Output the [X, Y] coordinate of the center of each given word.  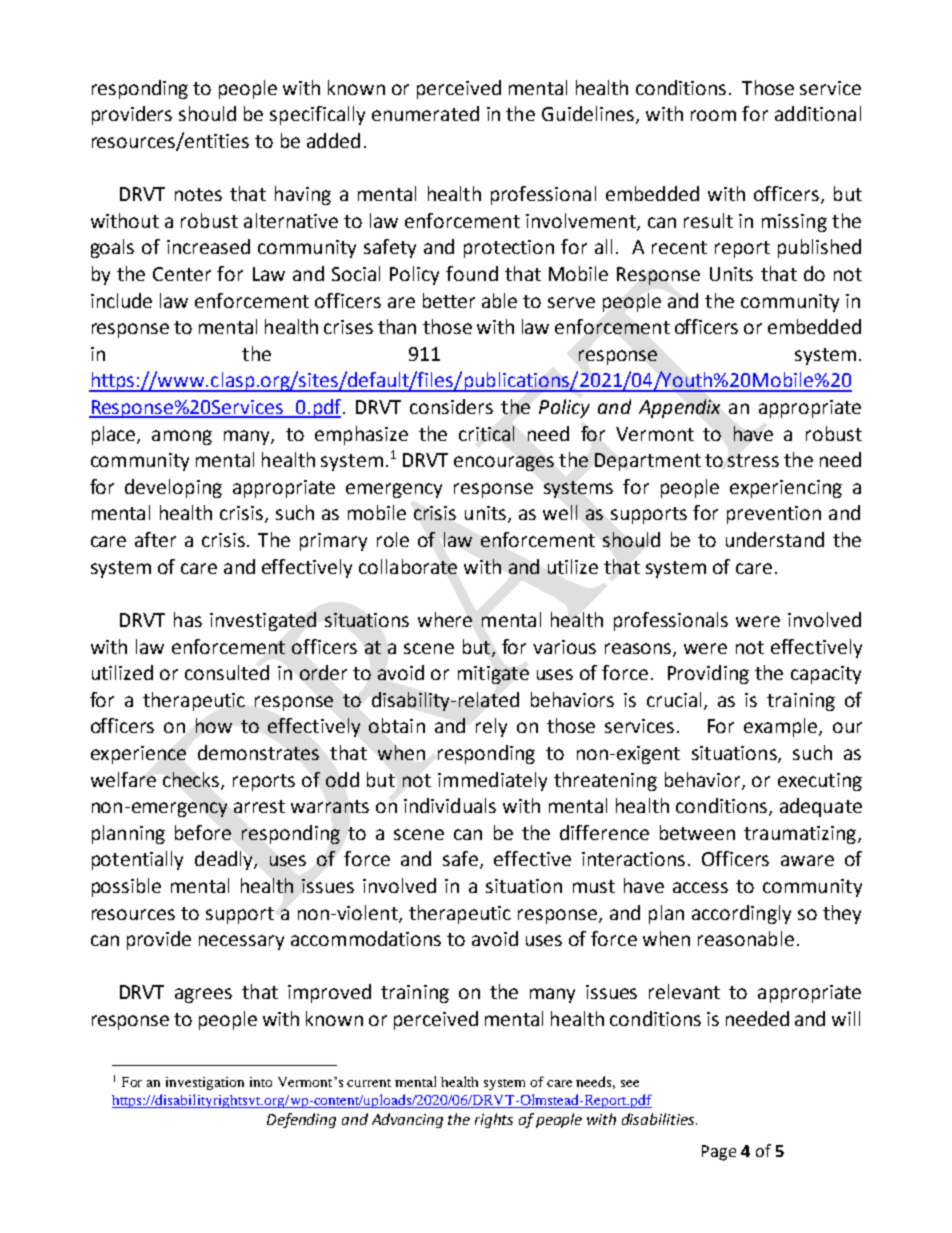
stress [753, 460]
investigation [205, 1083]
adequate [821, 807]
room [713, 115]
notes [198, 194]
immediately [492, 781]
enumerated [425, 113]
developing [173, 488]
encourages [504, 463]
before [203, 832]
